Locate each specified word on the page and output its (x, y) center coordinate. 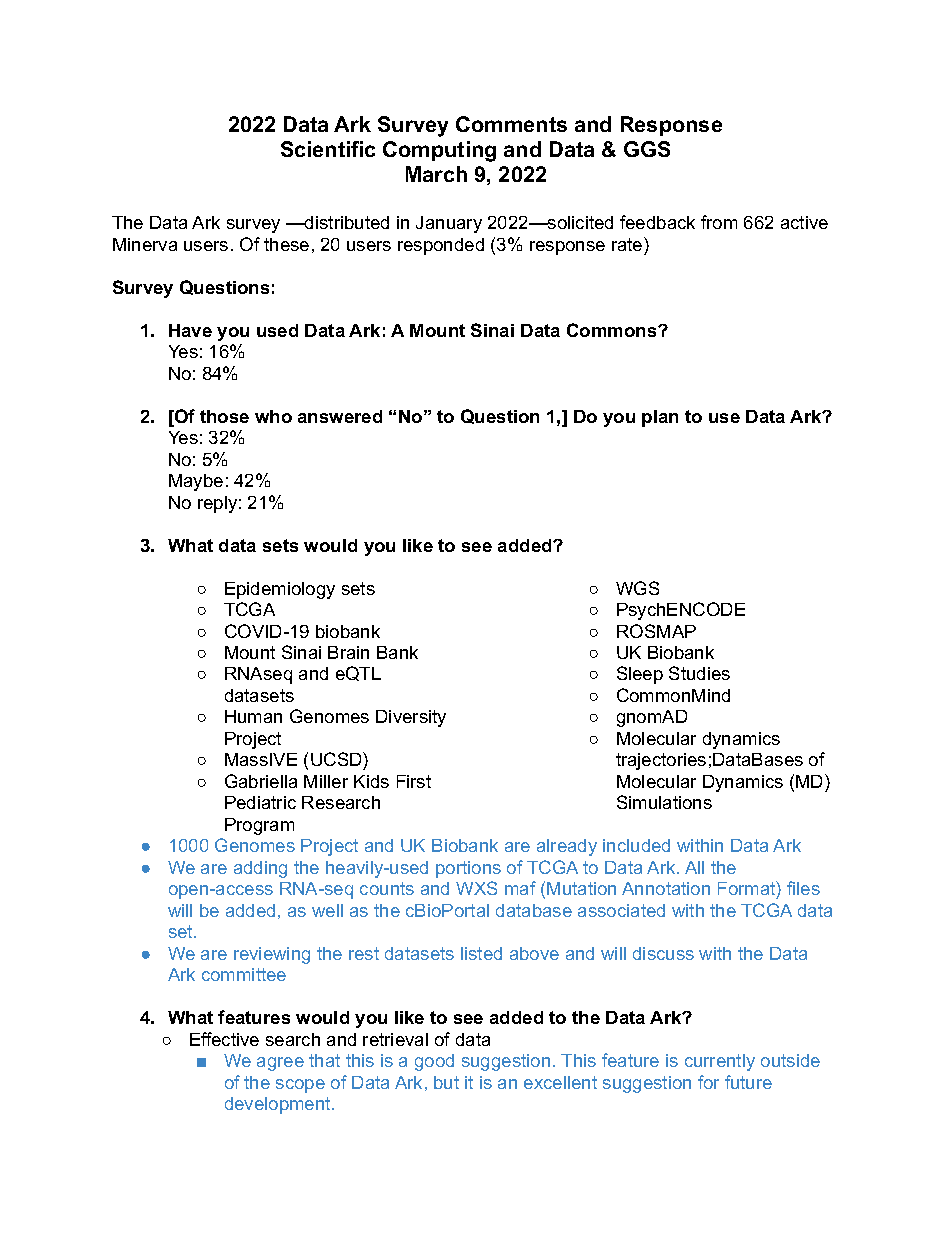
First (414, 781)
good (434, 1062)
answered (340, 416)
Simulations (664, 802)
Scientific (328, 149)
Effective (224, 1039)
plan (660, 418)
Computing (439, 151)
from (719, 222)
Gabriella (261, 781)
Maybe (196, 482)
